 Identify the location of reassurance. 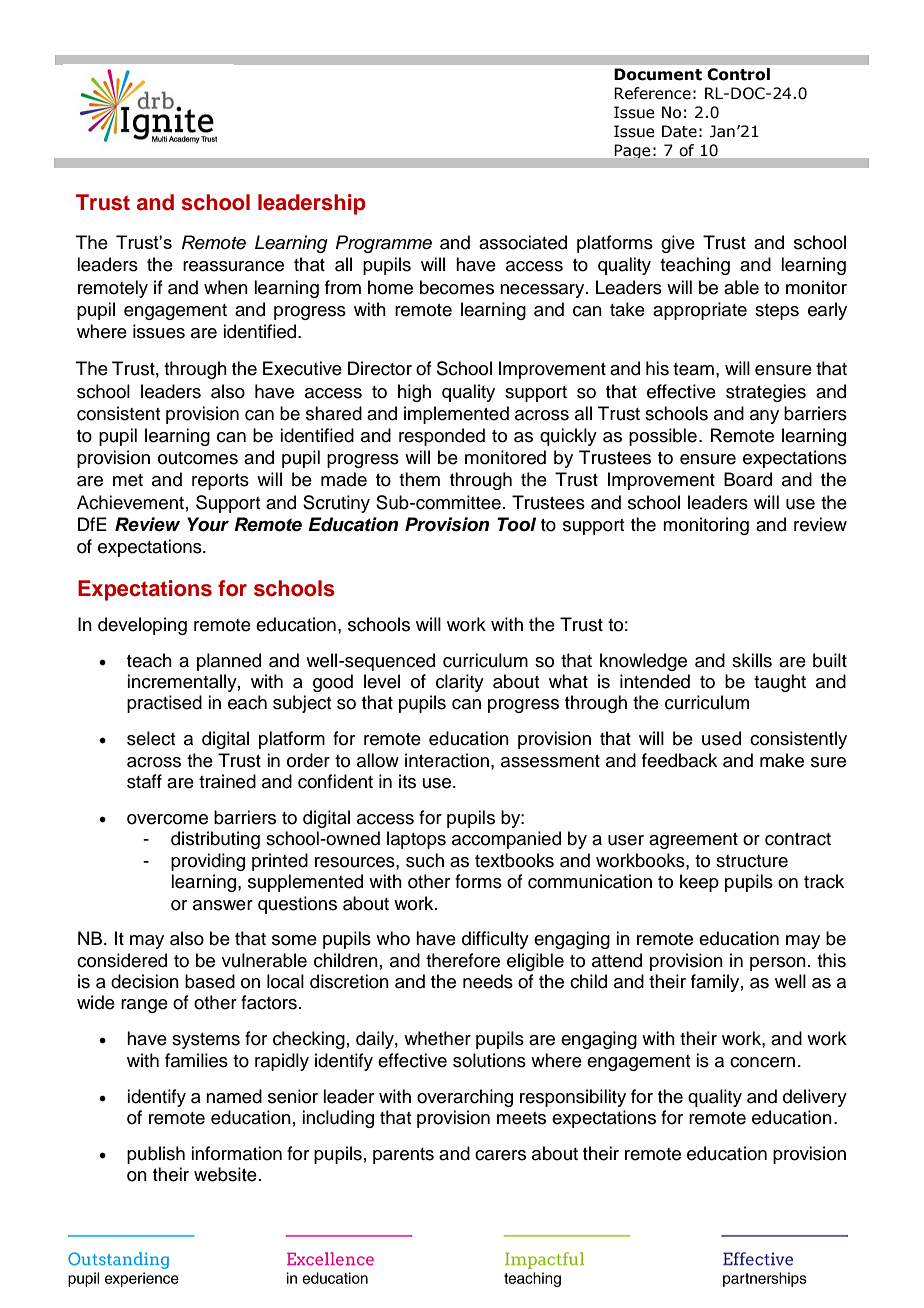
(233, 266).
